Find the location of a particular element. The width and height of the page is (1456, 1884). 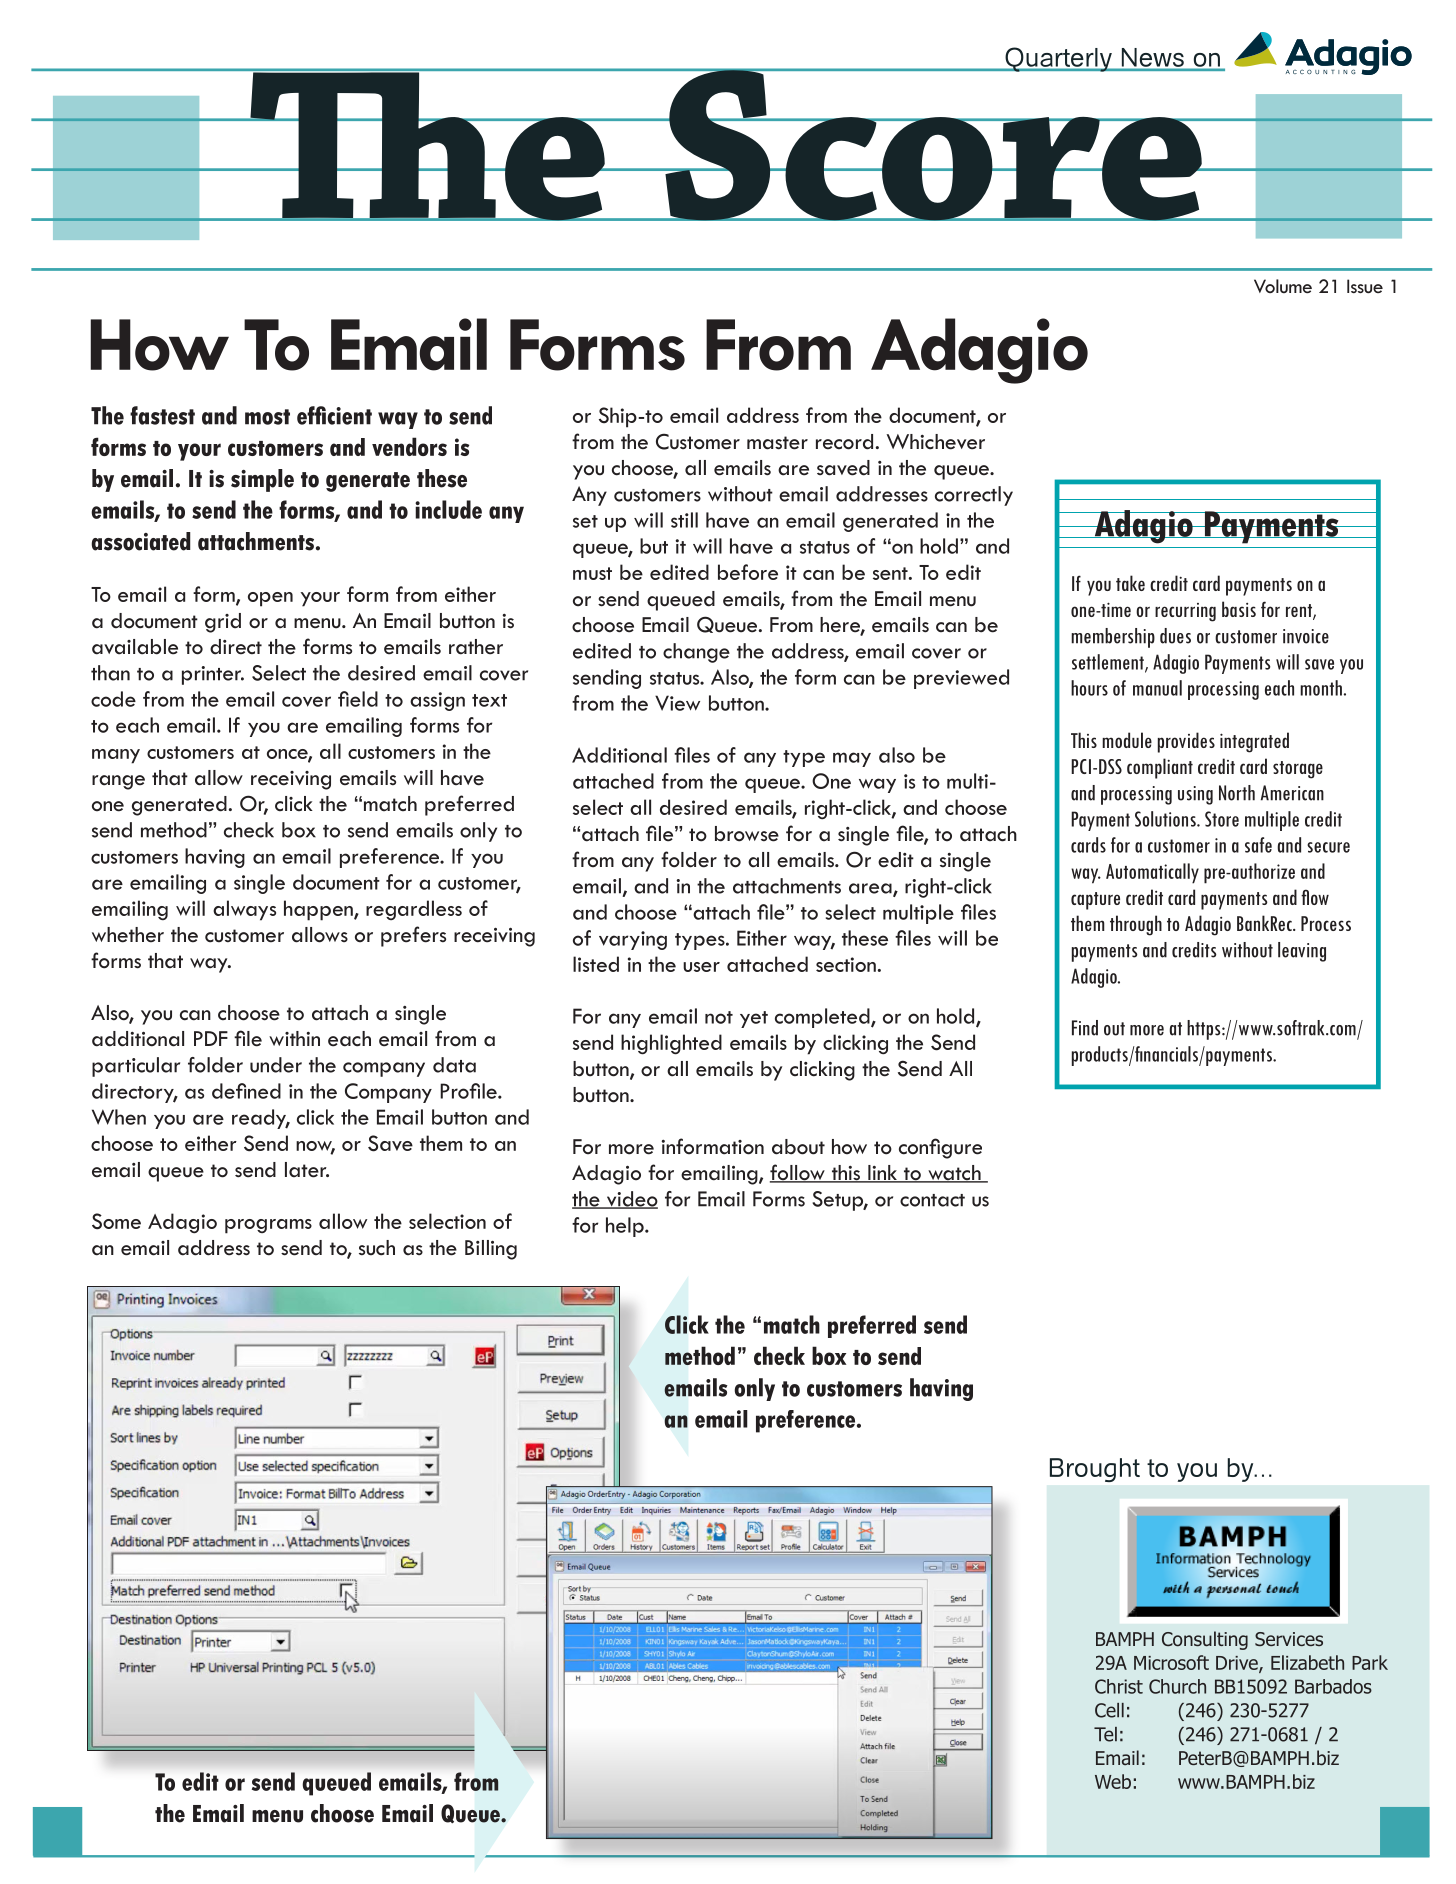

Quarterly is located at coordinates (1058, 59).
